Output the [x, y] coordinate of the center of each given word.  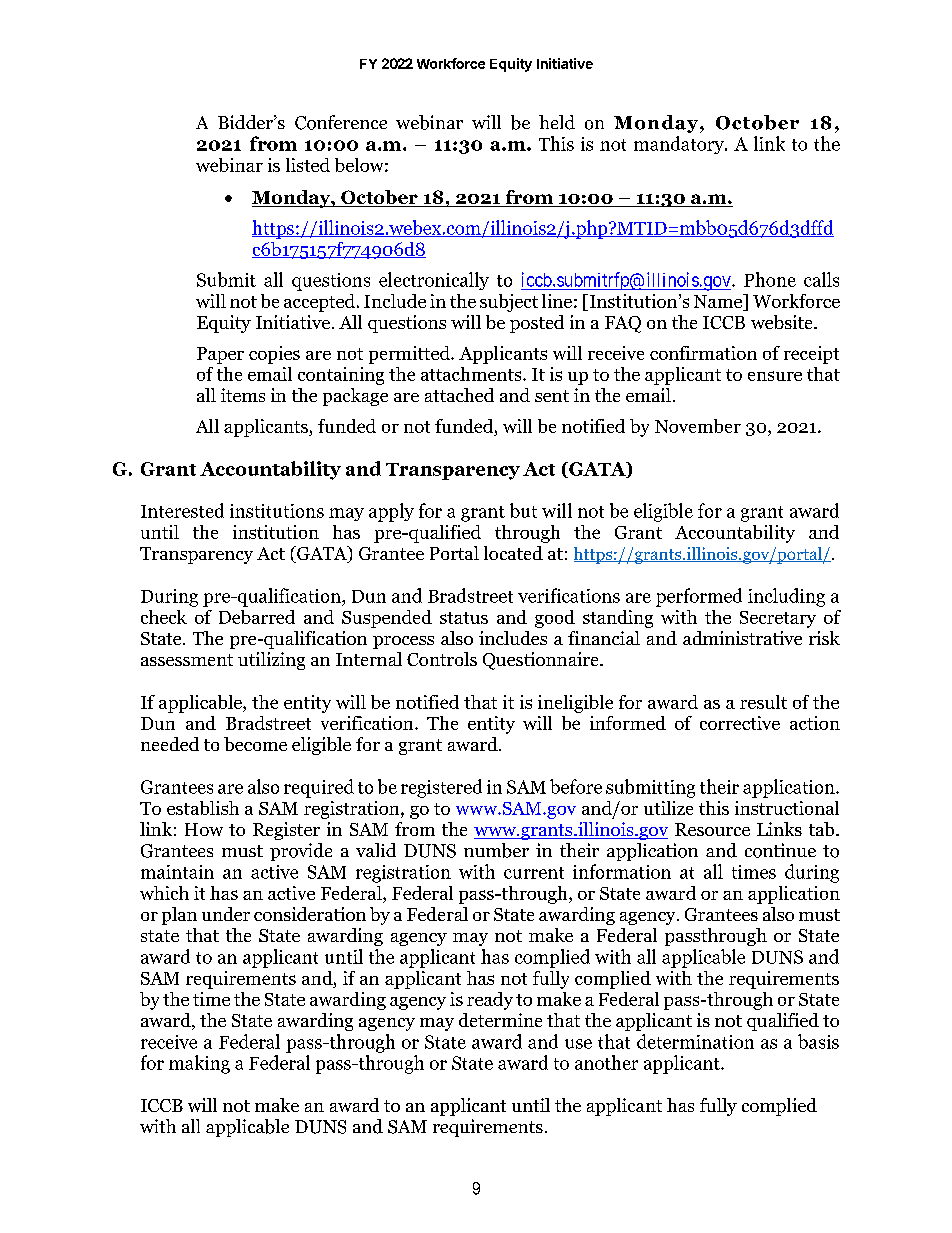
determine [500, 1020]
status [464, 618]
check [164, 617]
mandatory [680, 145]
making [199, 1064]
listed [308, 165]
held [557, 122]
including [786, 597]
